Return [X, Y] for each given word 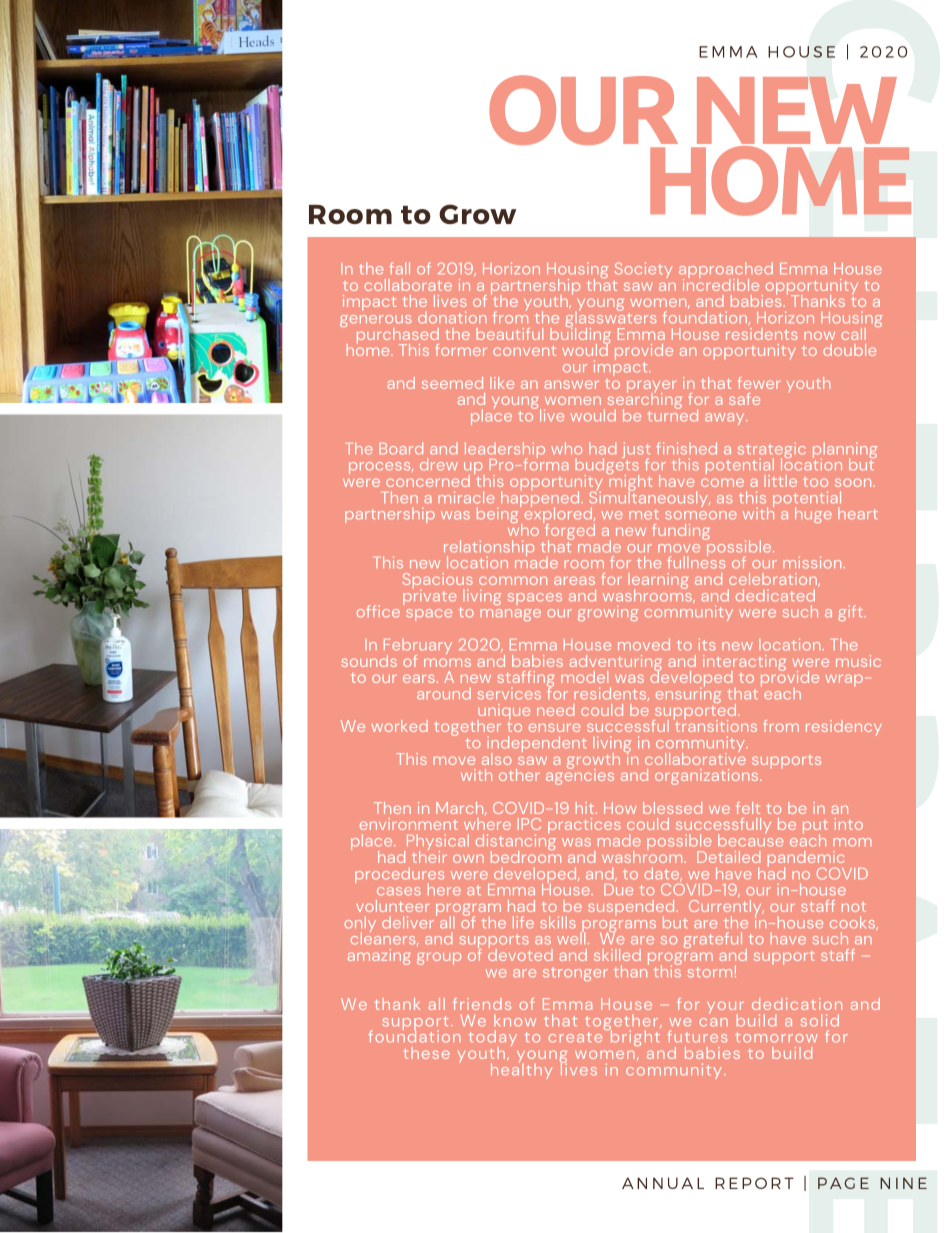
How [620, 808]
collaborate [408, 285]
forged [568, 532]
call [853, 334]
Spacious [438, 582]
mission [813, 562]
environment [409, 824]
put [815, 828]
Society [644, 270]
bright [634, 1037]
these [427, 1053]
